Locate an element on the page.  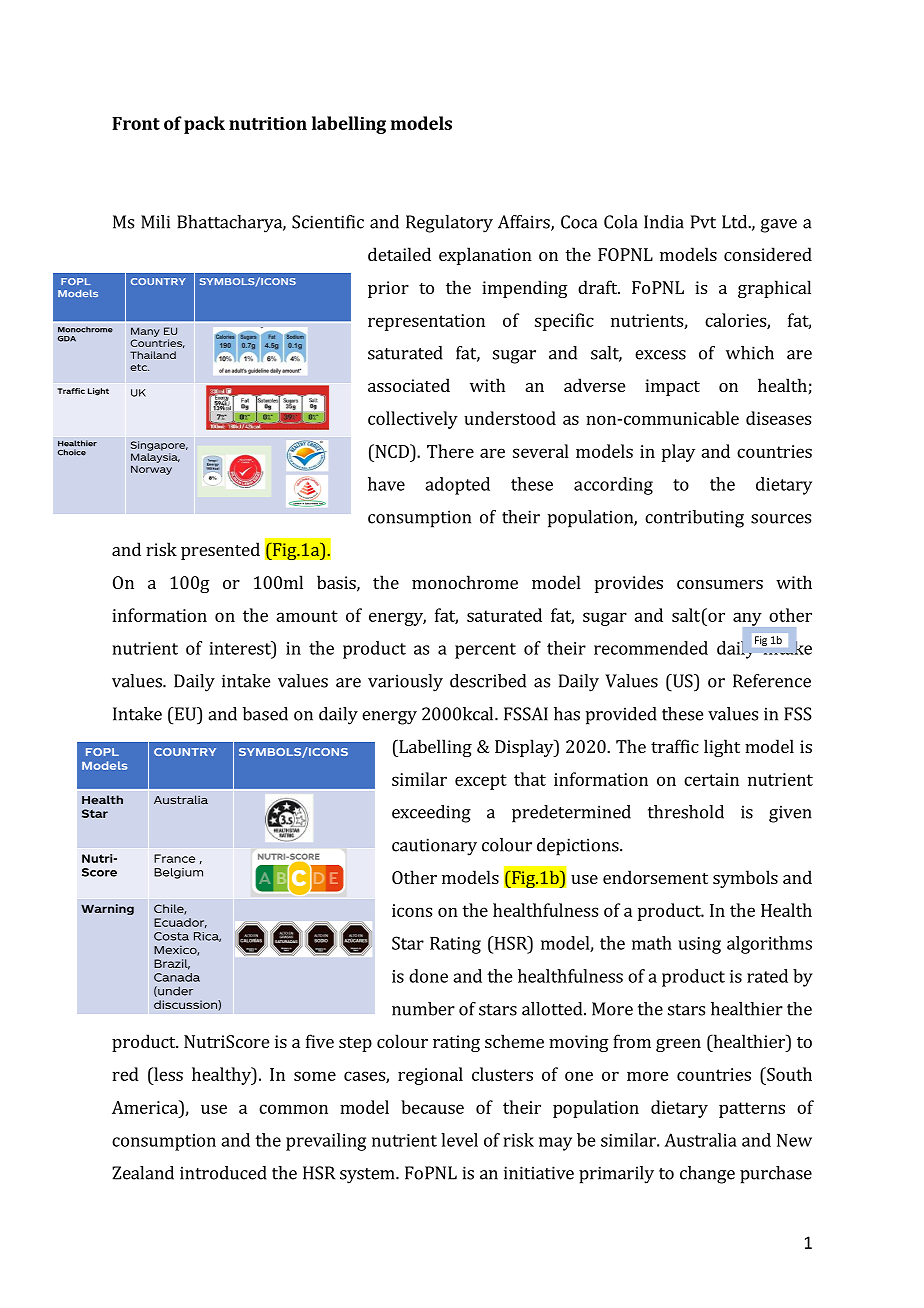
light is located at coordinates (722, 748).
